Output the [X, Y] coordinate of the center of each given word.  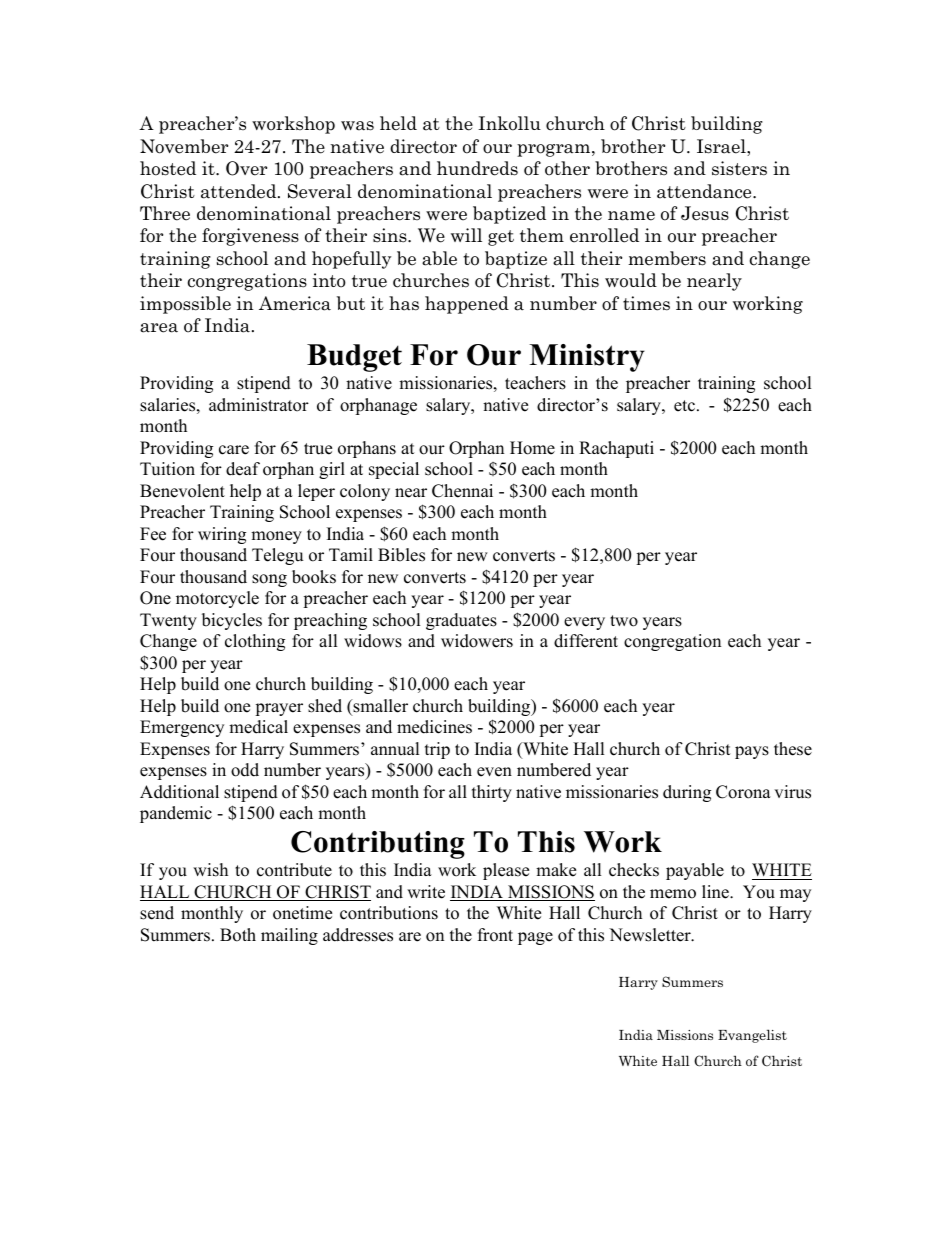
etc [686, 406]
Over [246, 168]
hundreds [477, 168]
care [234, 450]
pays [752, 752]
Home [532, 448]
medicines [434, 727]
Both [238, 935]
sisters [739, 168]
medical [258, 727]
